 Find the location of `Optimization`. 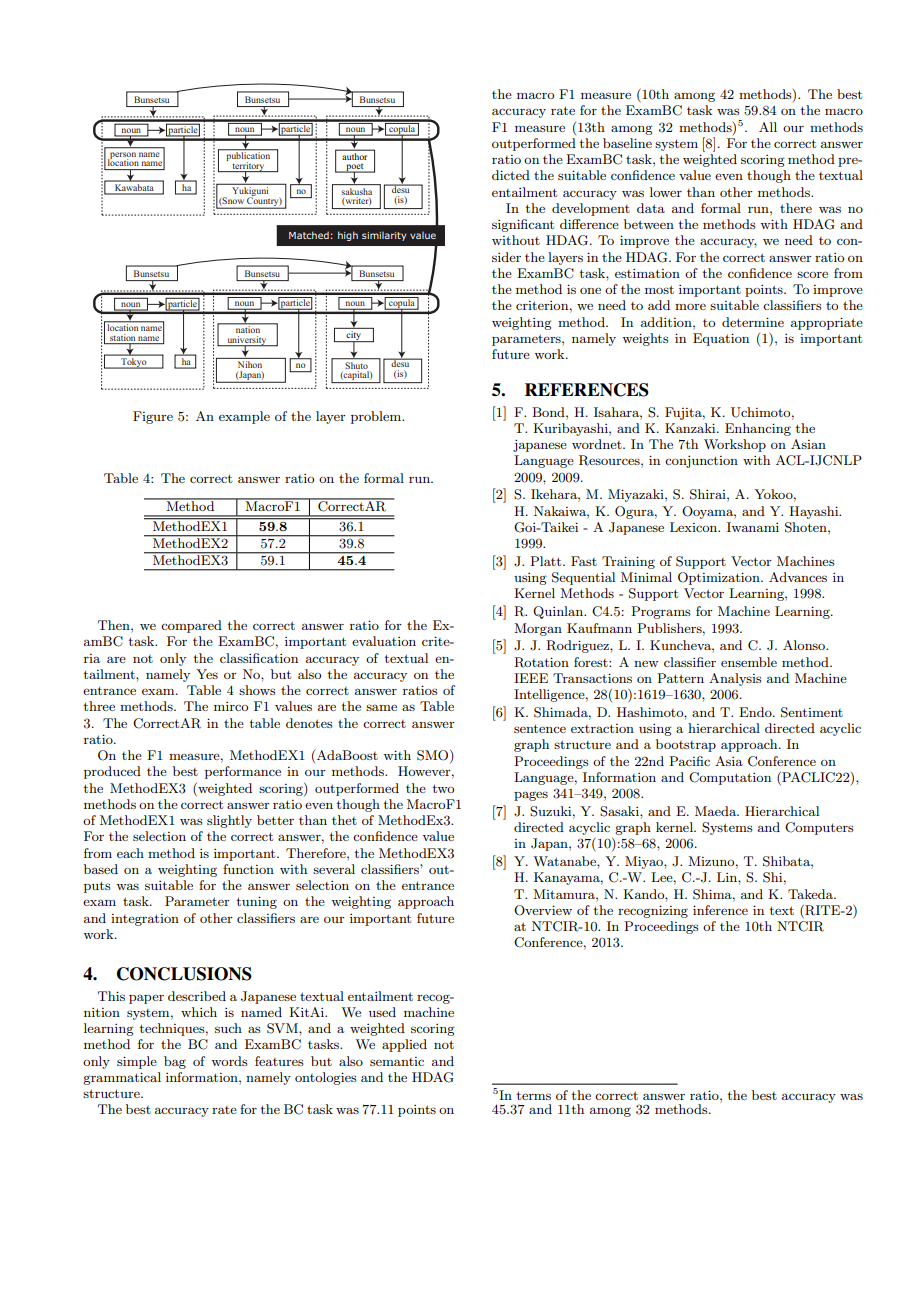

Optimization is located at coordinates (720, 578).
